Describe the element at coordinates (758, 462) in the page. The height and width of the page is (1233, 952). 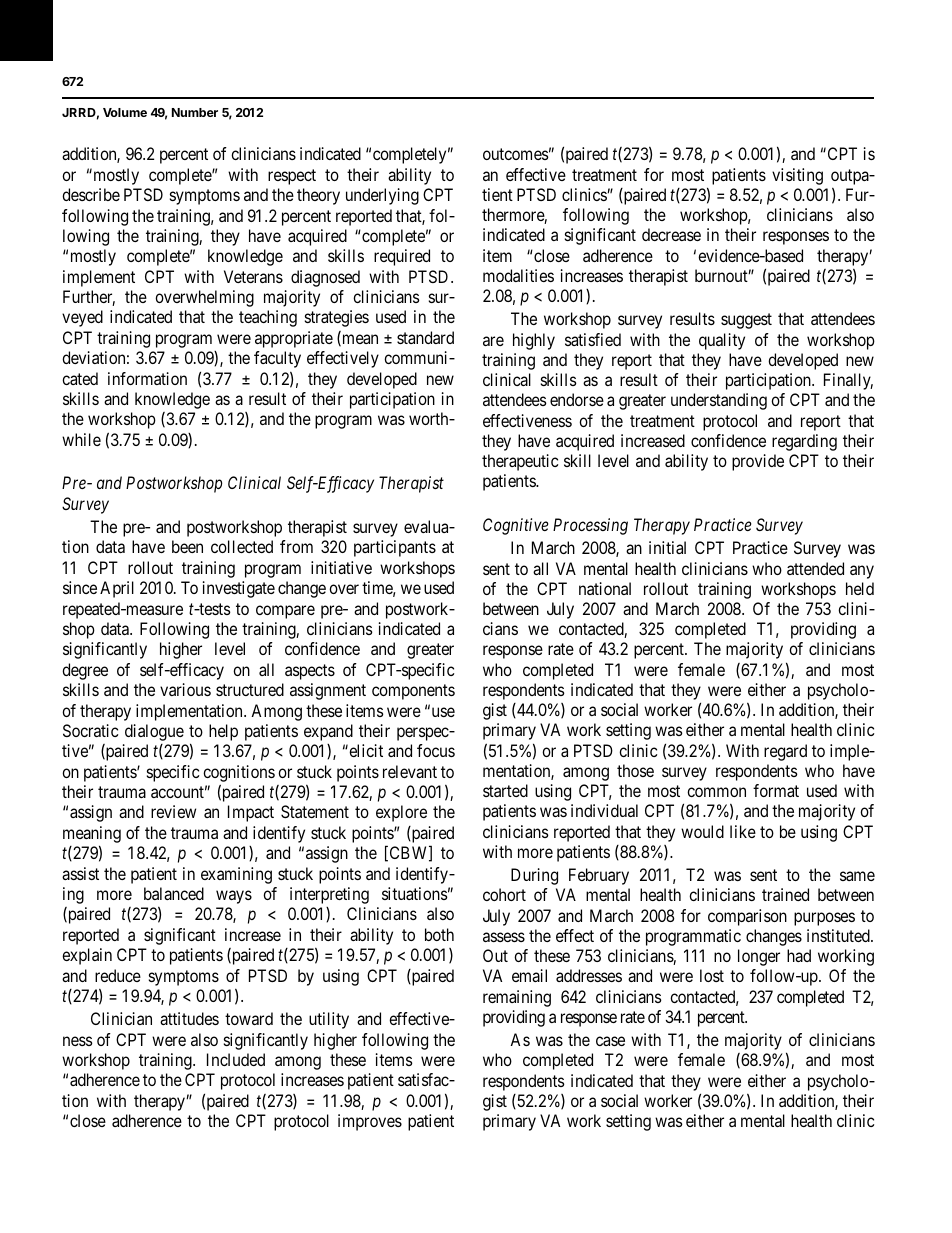
I see `provide` at that location.
